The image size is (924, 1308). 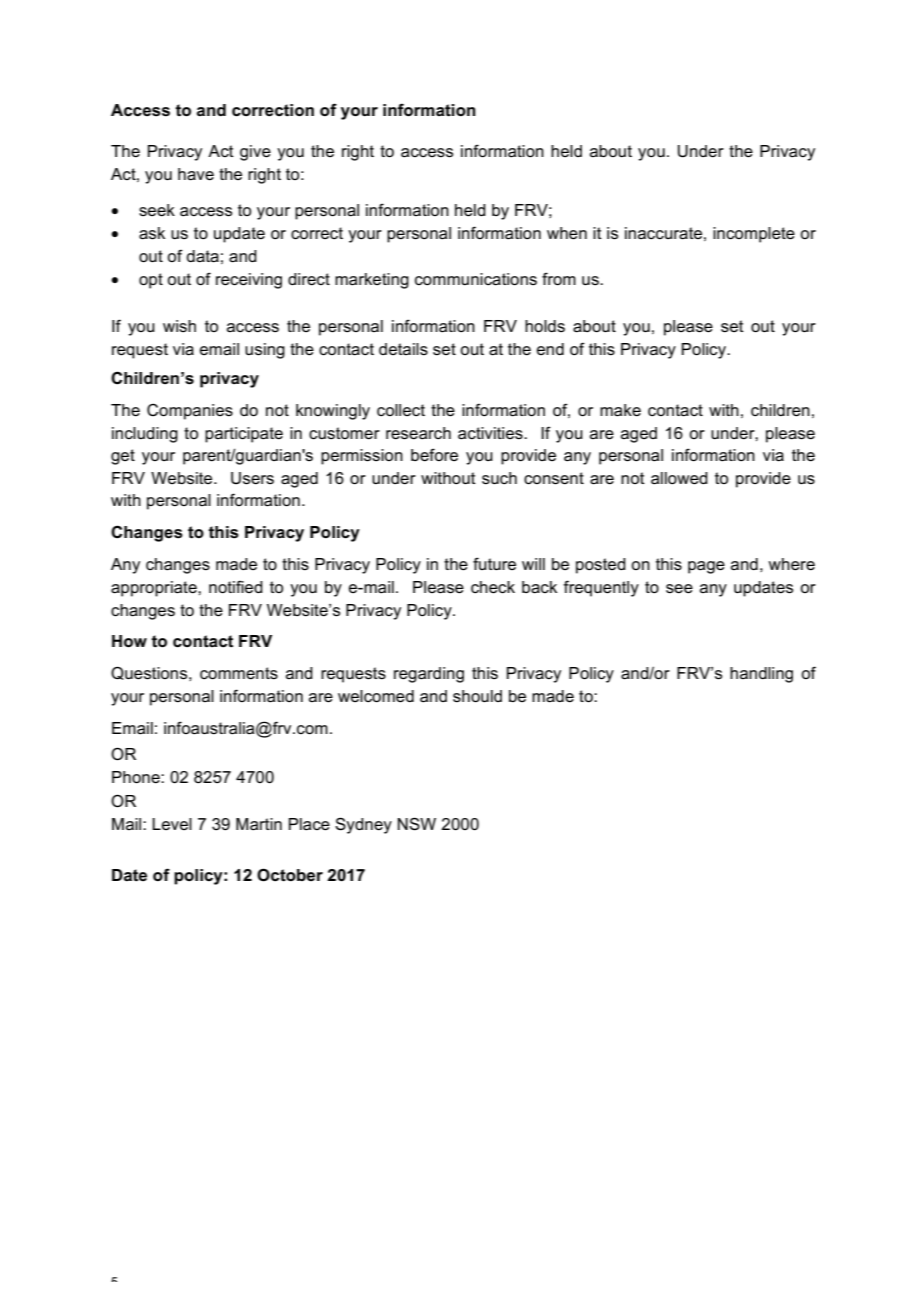 What do you see at coordinates (403, 349) in the page?
I see `details` at bounding box center [403, 349].
